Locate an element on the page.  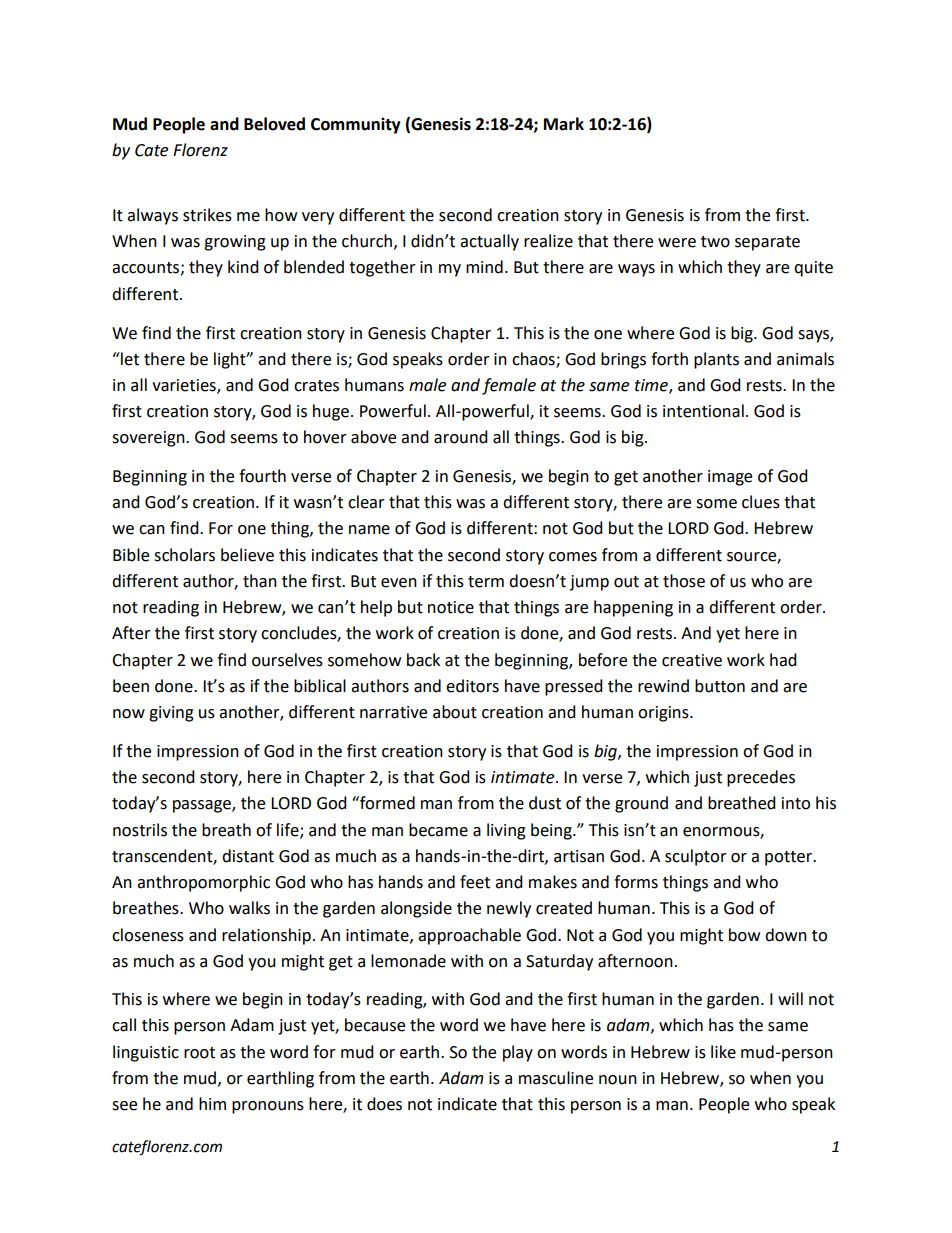
than is located at coordinates (260, 581).
